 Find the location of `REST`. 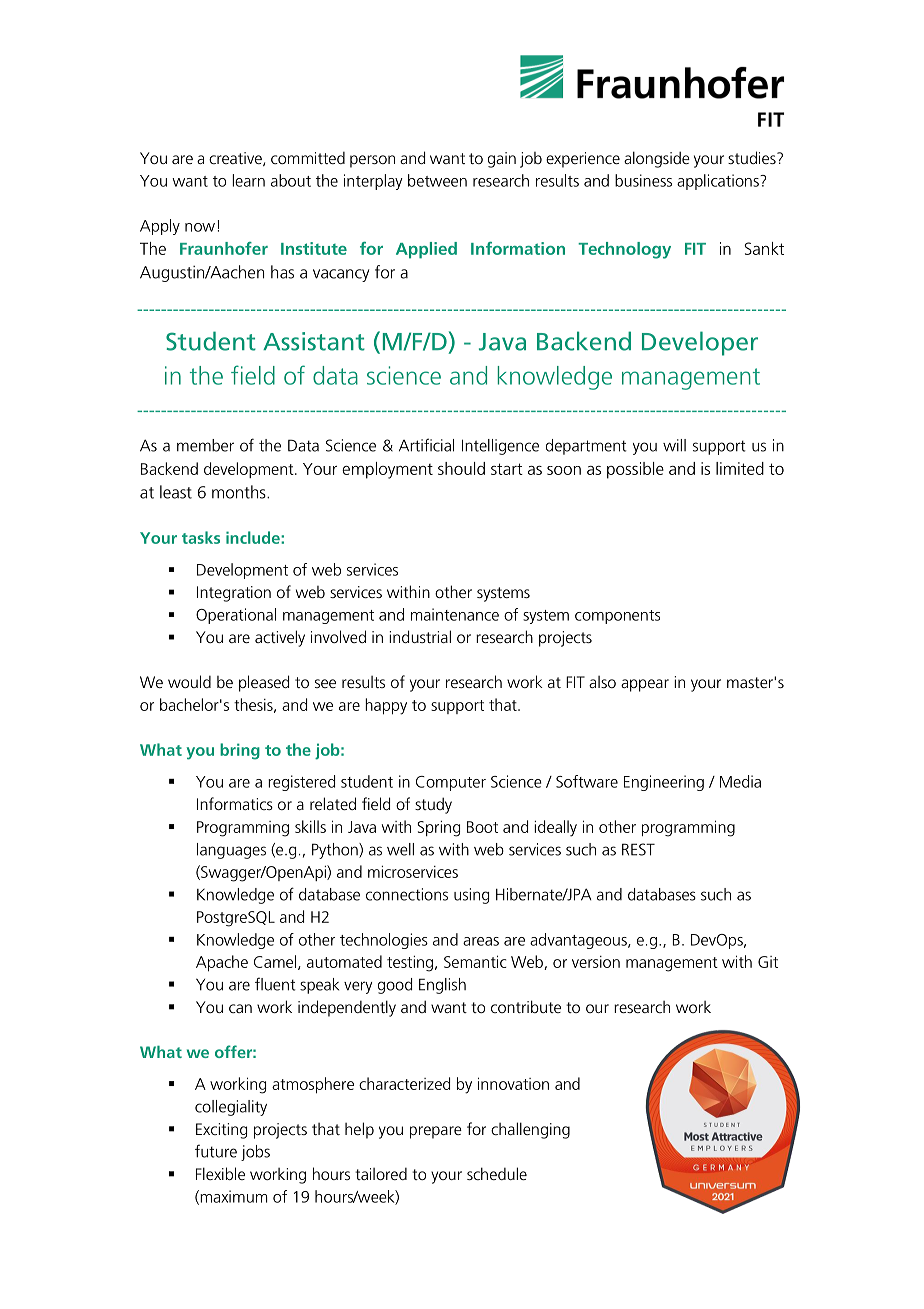

REST is located at coordinates (638, 849).
